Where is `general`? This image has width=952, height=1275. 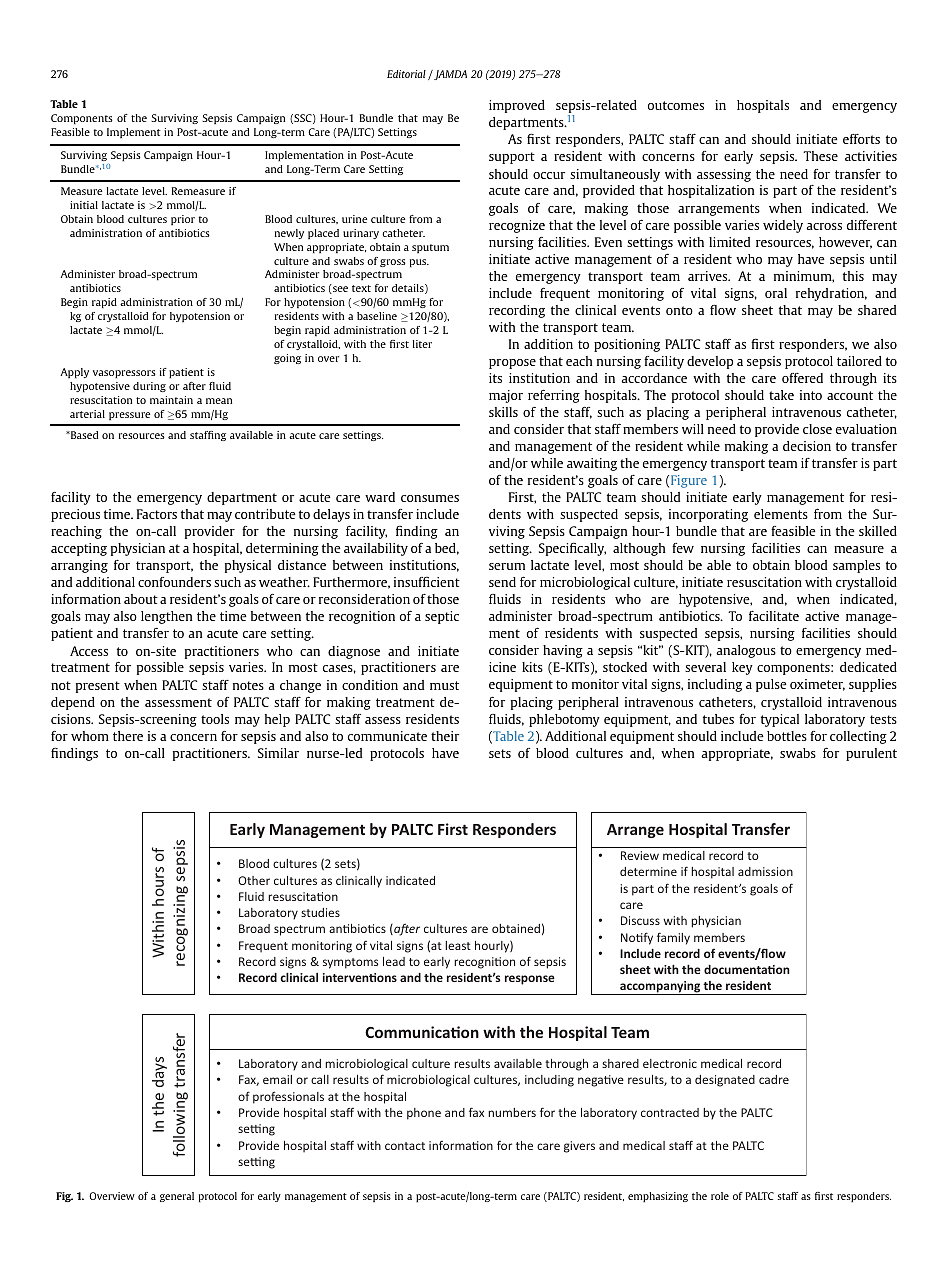
general is located at coordinates (177, 1197).
